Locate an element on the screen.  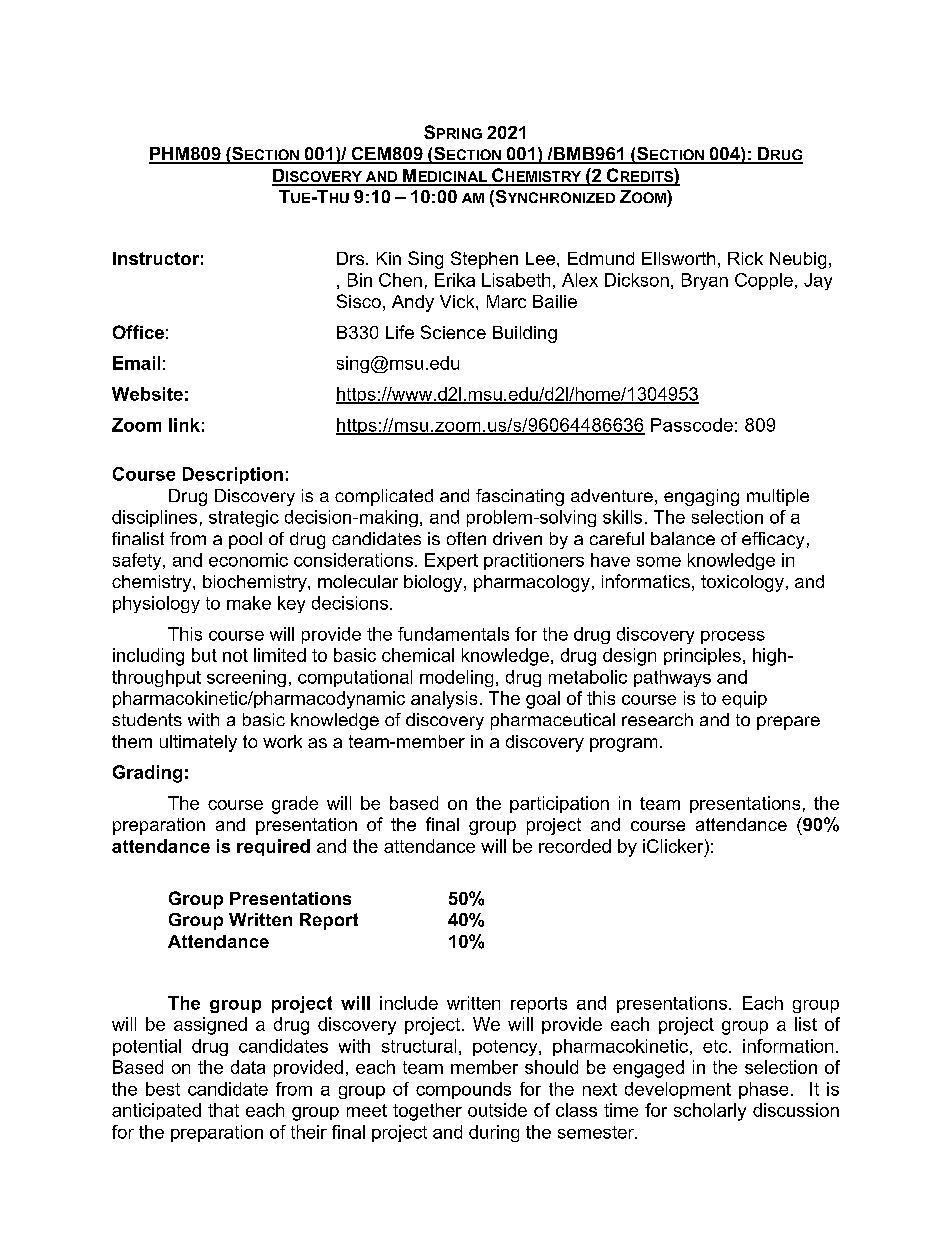
Erika is located at coordinates (455, 280).
